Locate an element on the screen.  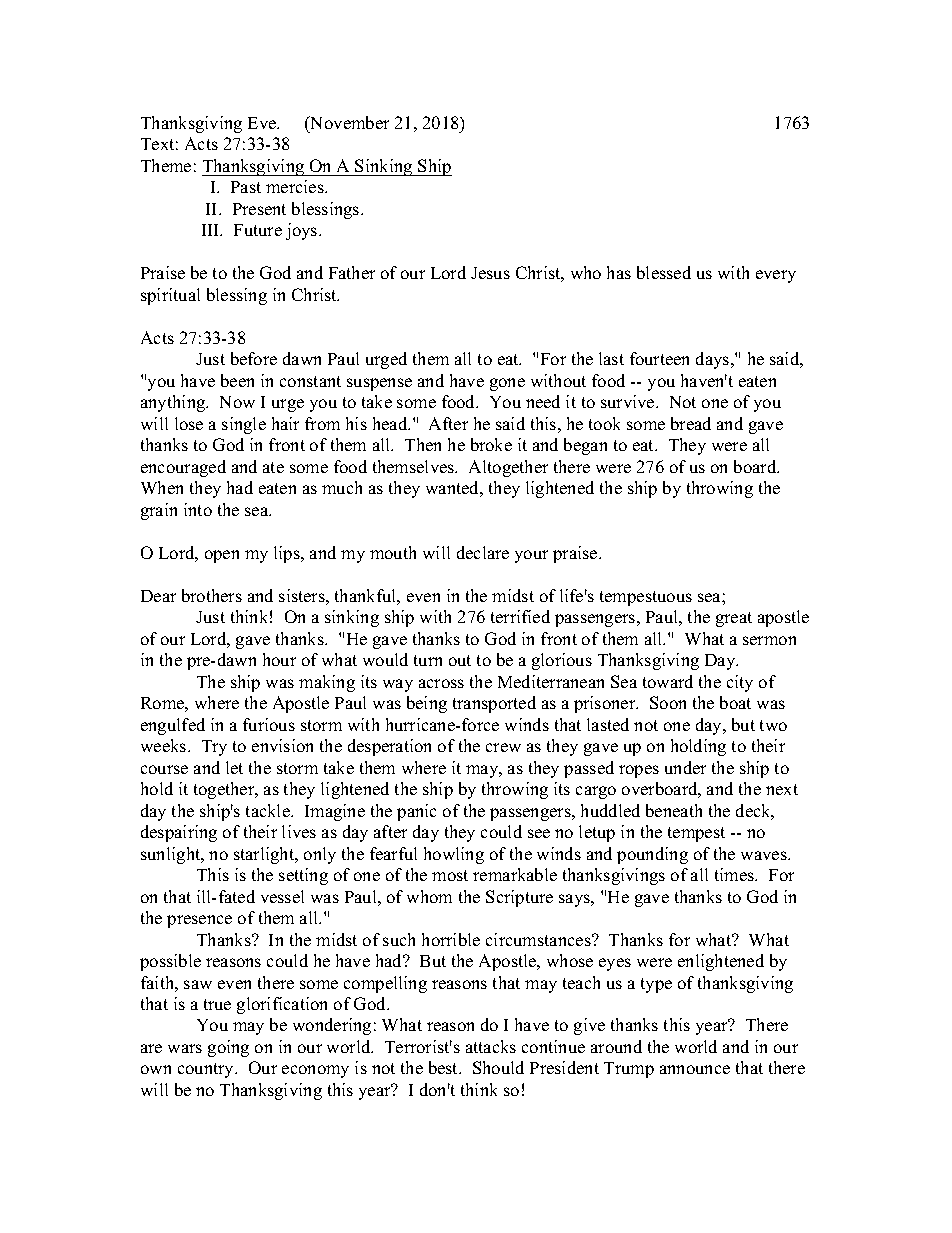
single is located at coordinates (244, 425).
